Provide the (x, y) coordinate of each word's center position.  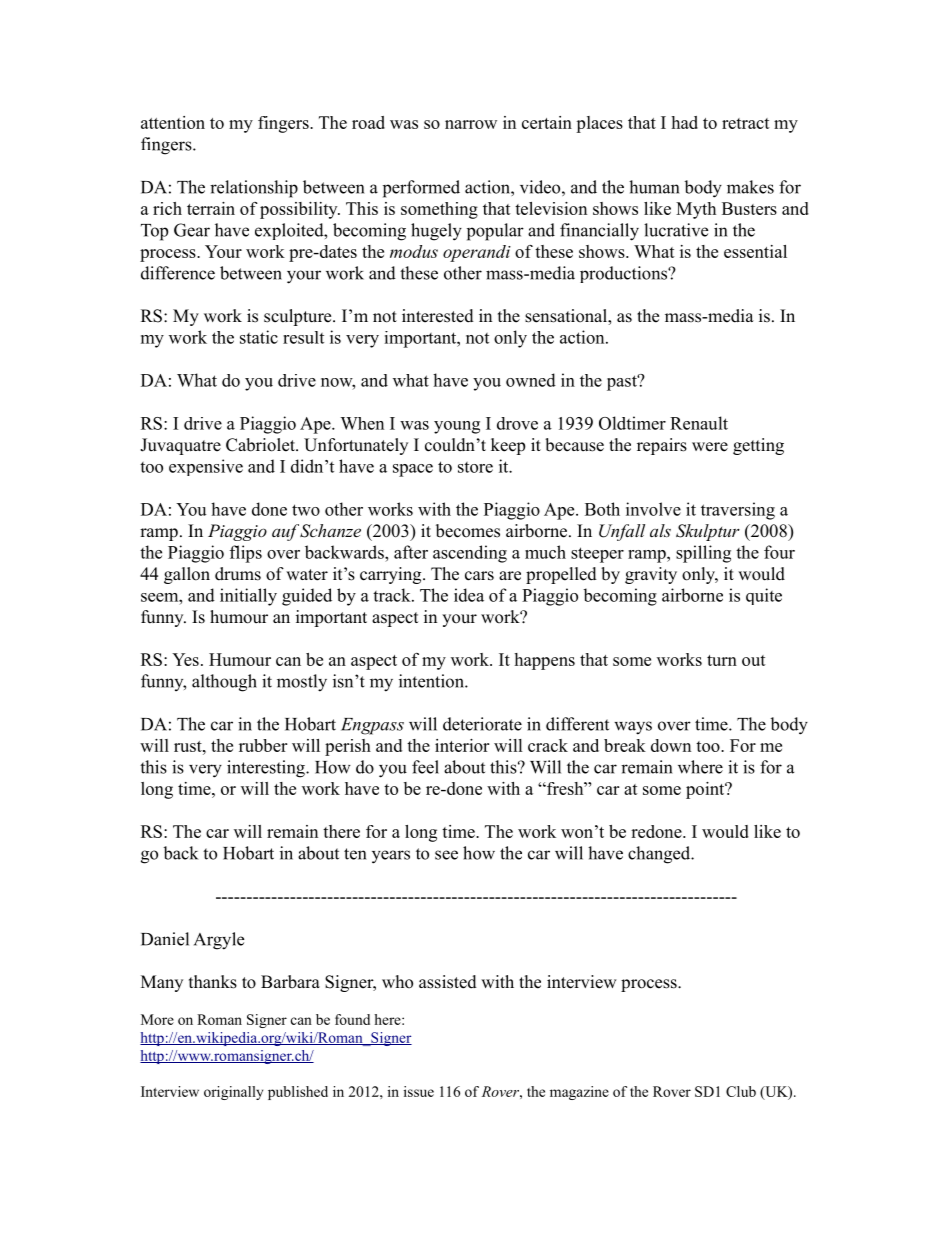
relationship (254, 189)
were (710, 447)
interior (462, 745)
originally (233, 1093)
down (671, 745)
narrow (471, 124)
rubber (263, 745)
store (475, 467)
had (684, 122)
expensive (206, 467)
